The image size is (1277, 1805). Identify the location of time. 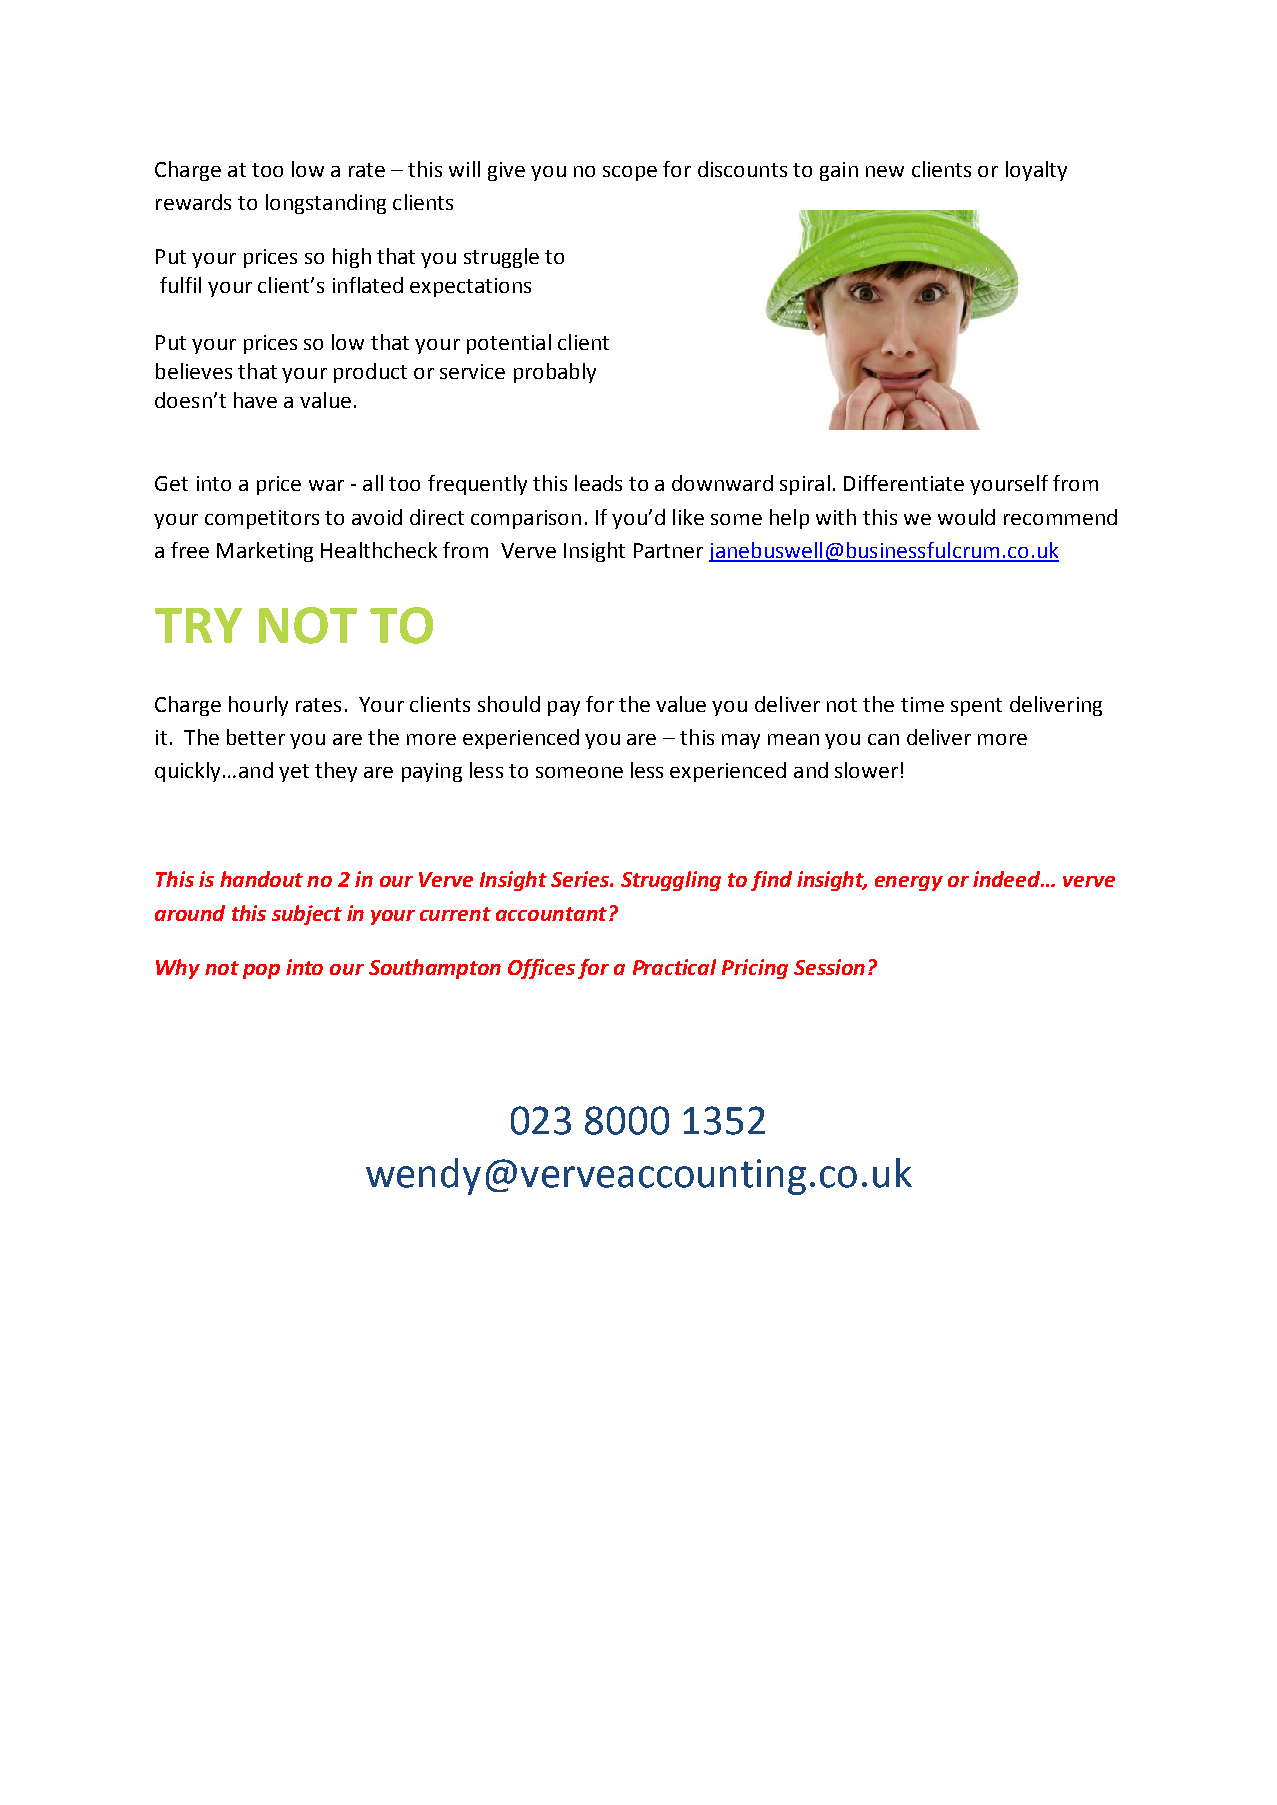
(922, 704).
